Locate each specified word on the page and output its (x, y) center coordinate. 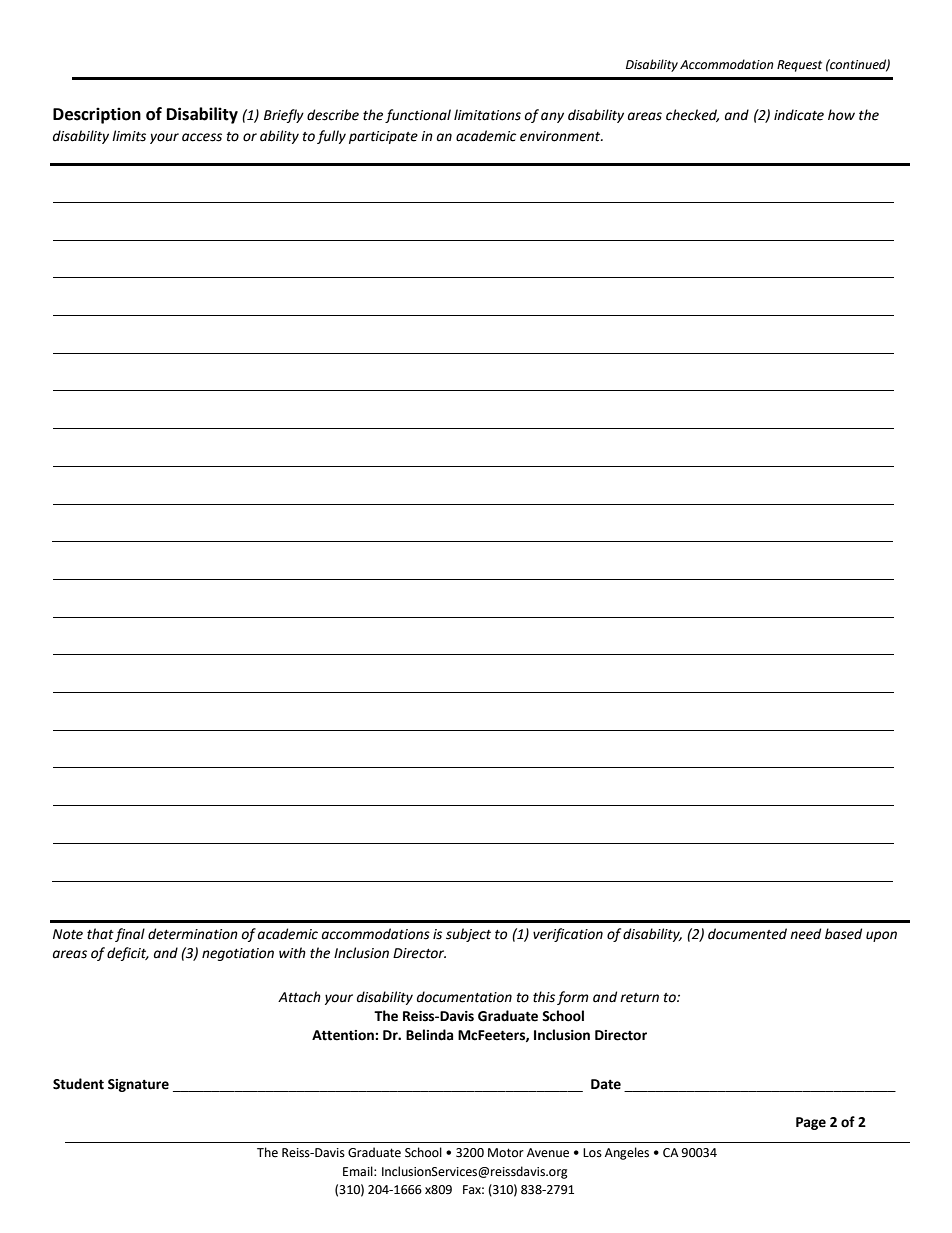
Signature (138, 1085)
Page (811, 1123)
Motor (506, 1153)
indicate (799, 115)
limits (129, 136)
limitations (487, 115)
